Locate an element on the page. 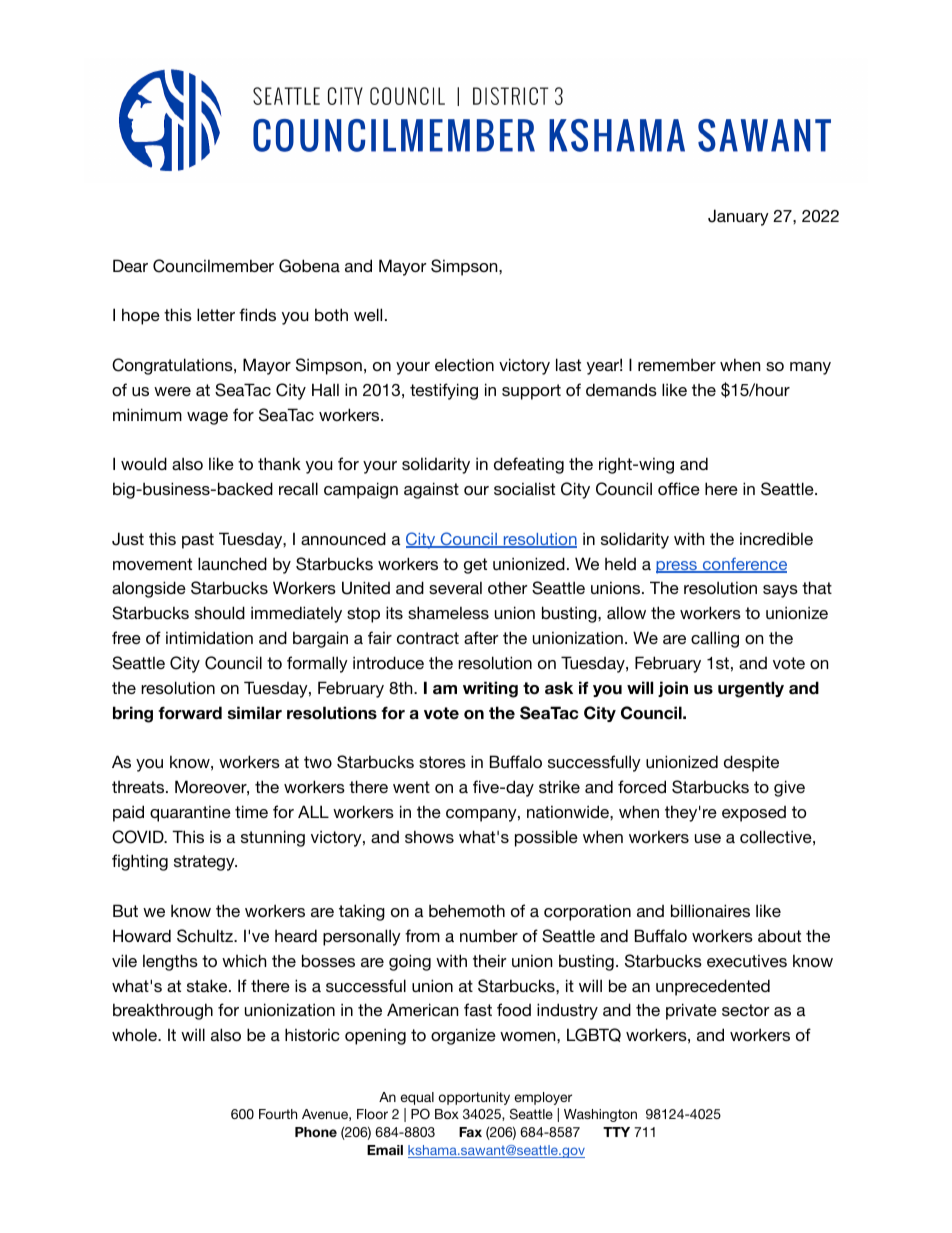 Image resolution: width=952 pixels, height=1233 pixels. writing is located at coordinates (490, 689).
